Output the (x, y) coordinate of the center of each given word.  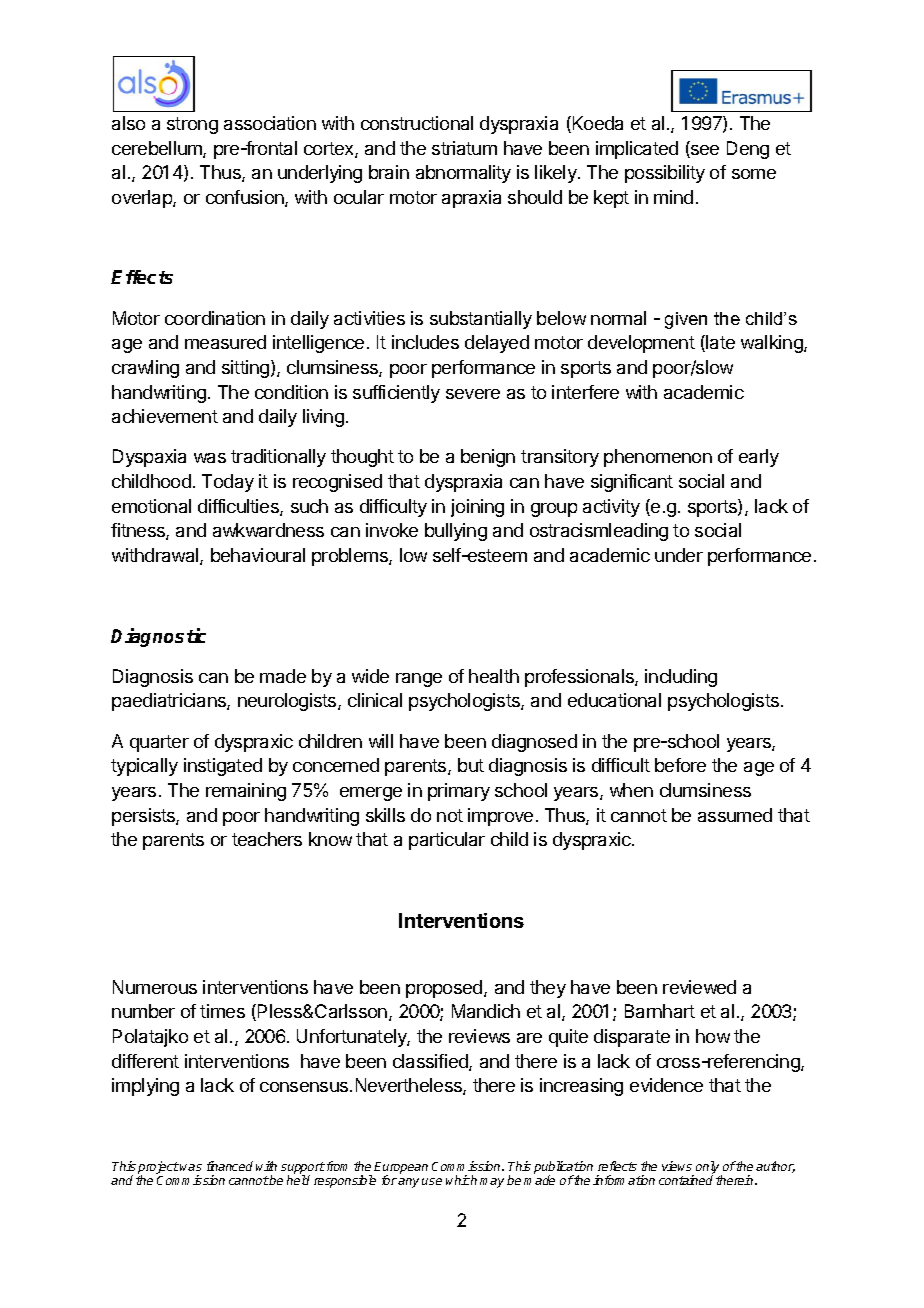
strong (192, 125)
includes (425, 342)
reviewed (699, 987)
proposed (445, 989)
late (719, 343)
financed (230, 1166)
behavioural (258, 555)
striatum (464, 148)
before (680, 765)
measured (225, 342)
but (471, 765)
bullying (456, 532)
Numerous (155, 987)
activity (611, 508)
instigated (223, 767)
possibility (665, 174)
